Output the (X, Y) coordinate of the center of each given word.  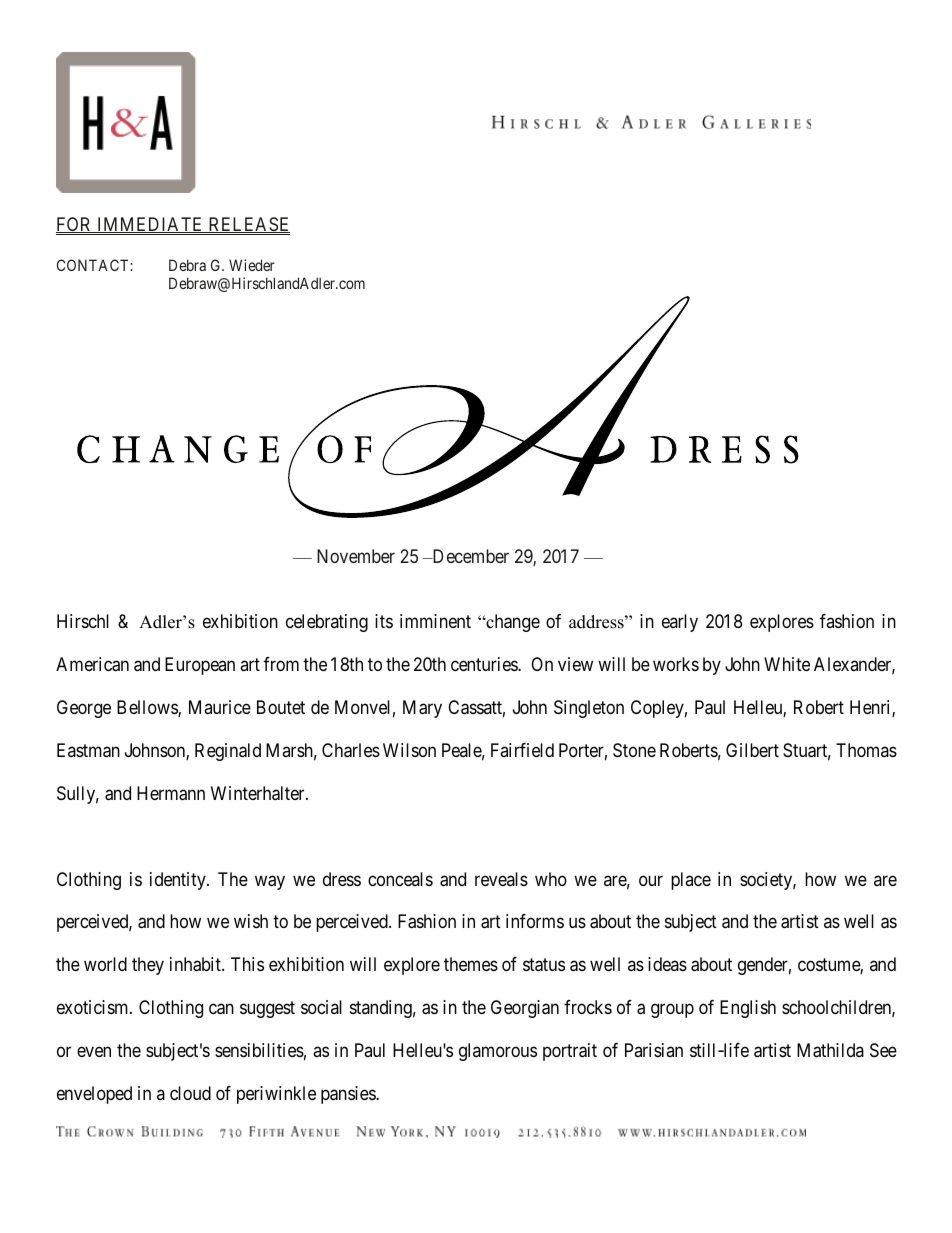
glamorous (498, 1052)
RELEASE (248, 225)
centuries (485, 664)
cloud (190, 1093)
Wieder (252, 265)
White (787, 664)
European (200, 666)
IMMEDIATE (150, 225)
